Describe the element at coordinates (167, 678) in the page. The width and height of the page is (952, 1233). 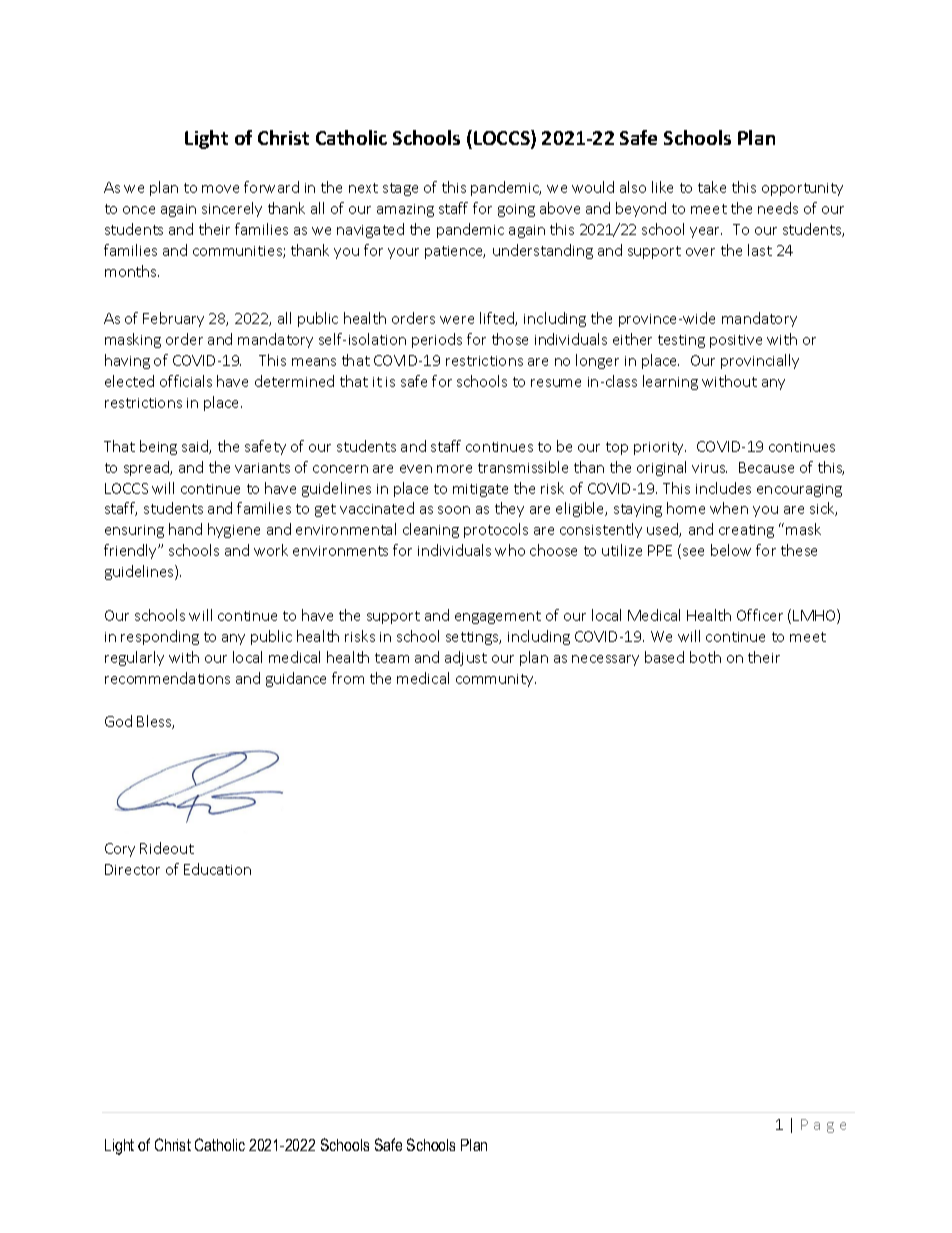
I see `recommendations` at that location.
